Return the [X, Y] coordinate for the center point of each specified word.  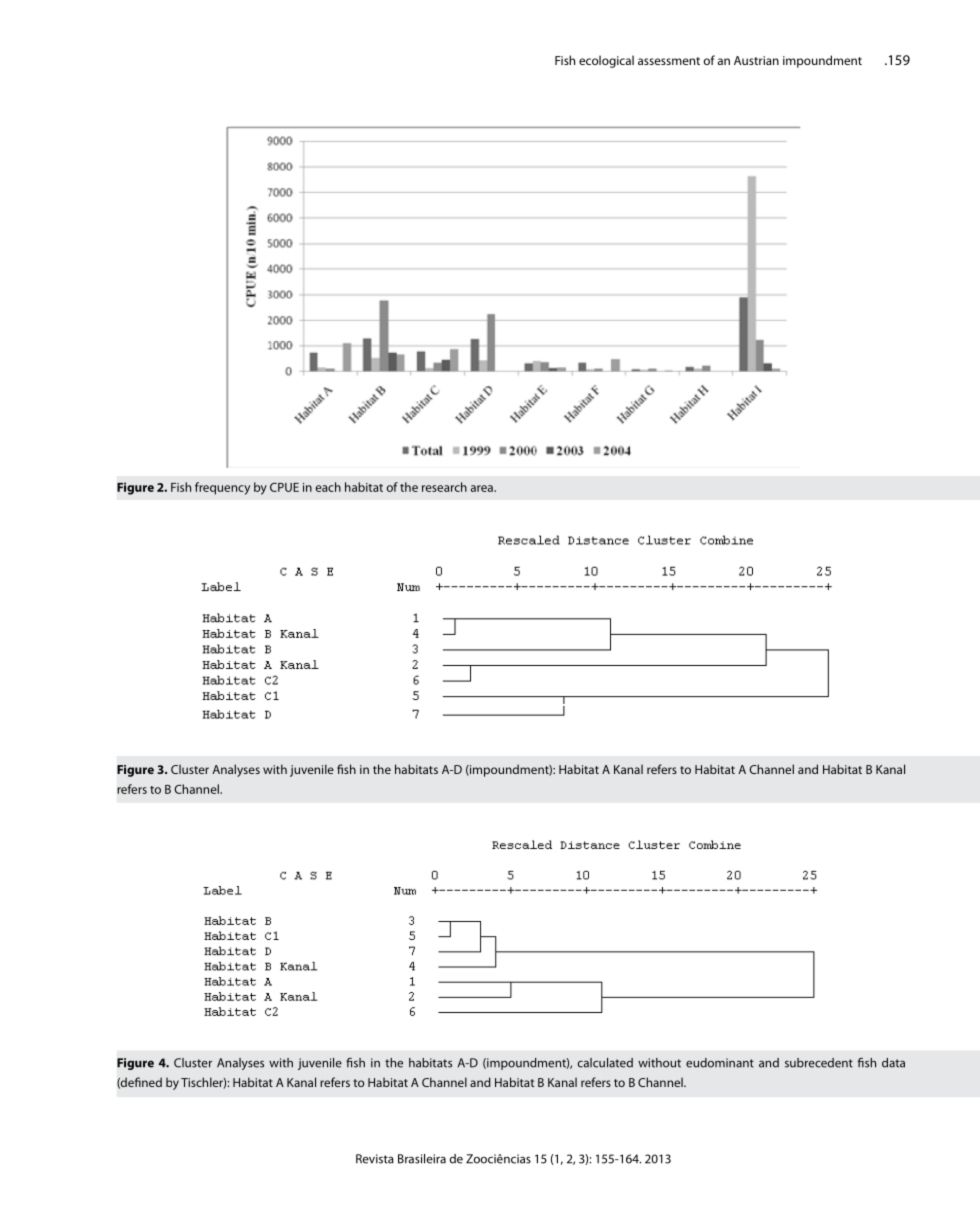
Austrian [756, 60]
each [328, 487]
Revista [375, 1159]
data [893, 1063]
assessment [669, 61]
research [444, 487]
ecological [606, 61]
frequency [222, 488]
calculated [605, 1063]
